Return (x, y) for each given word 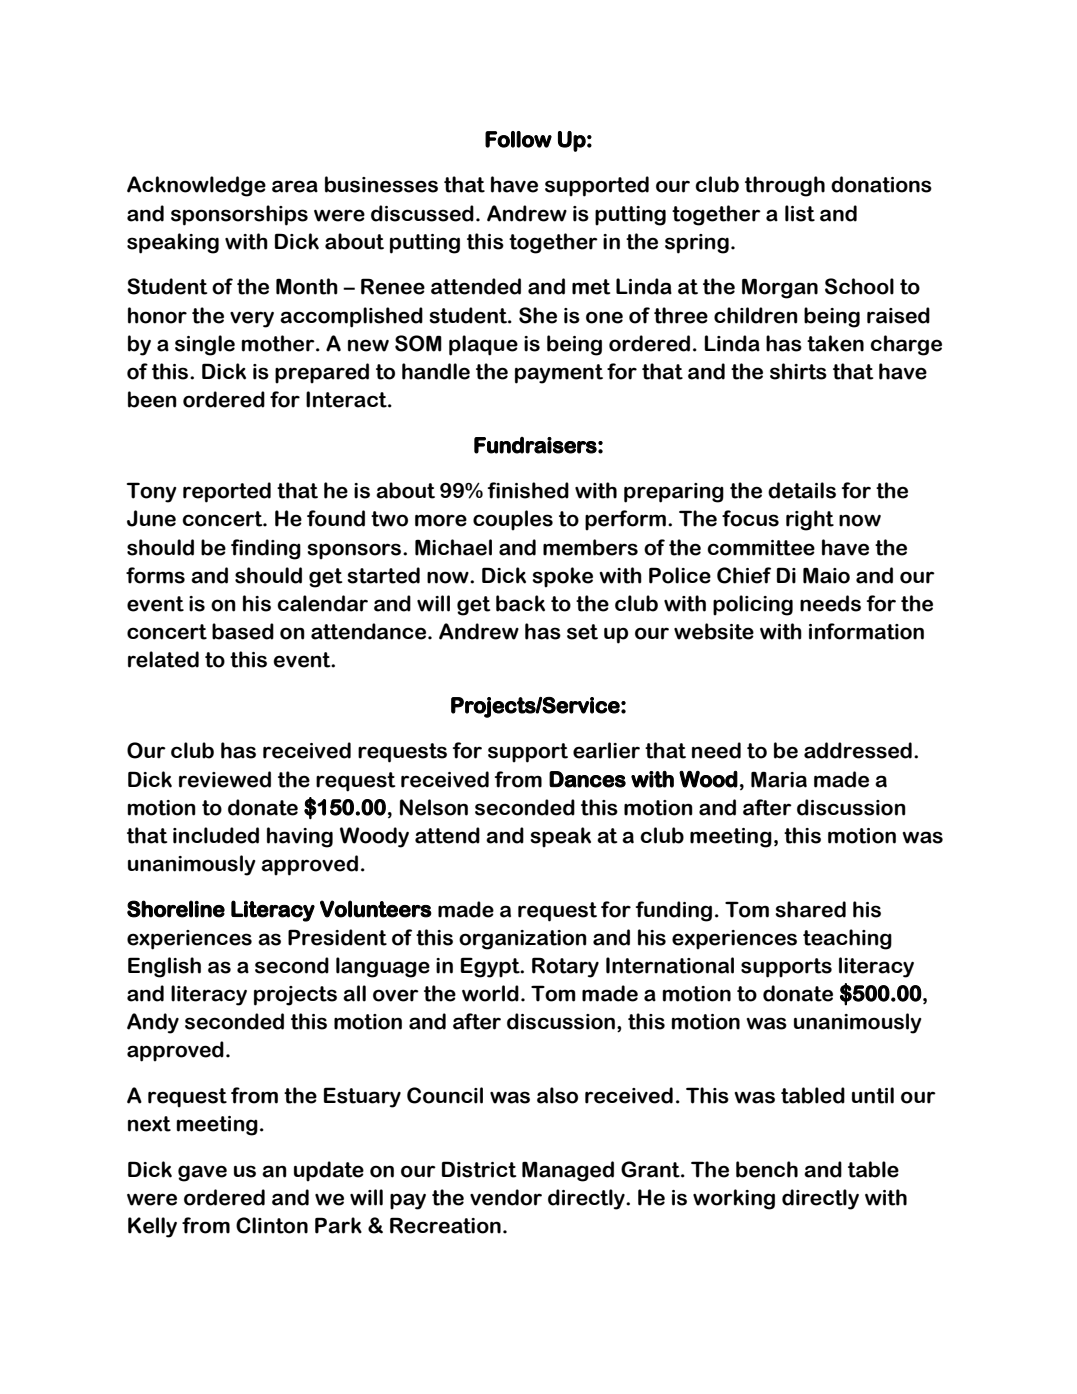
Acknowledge (196, 186)
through (785, 186)
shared (810, 909)
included (216, 835)
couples (513, 520)
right (810, 520)
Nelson (434, 807)
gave (202, 1173)
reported (227, 492)
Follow (518, 139)
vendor (506, 1197)
